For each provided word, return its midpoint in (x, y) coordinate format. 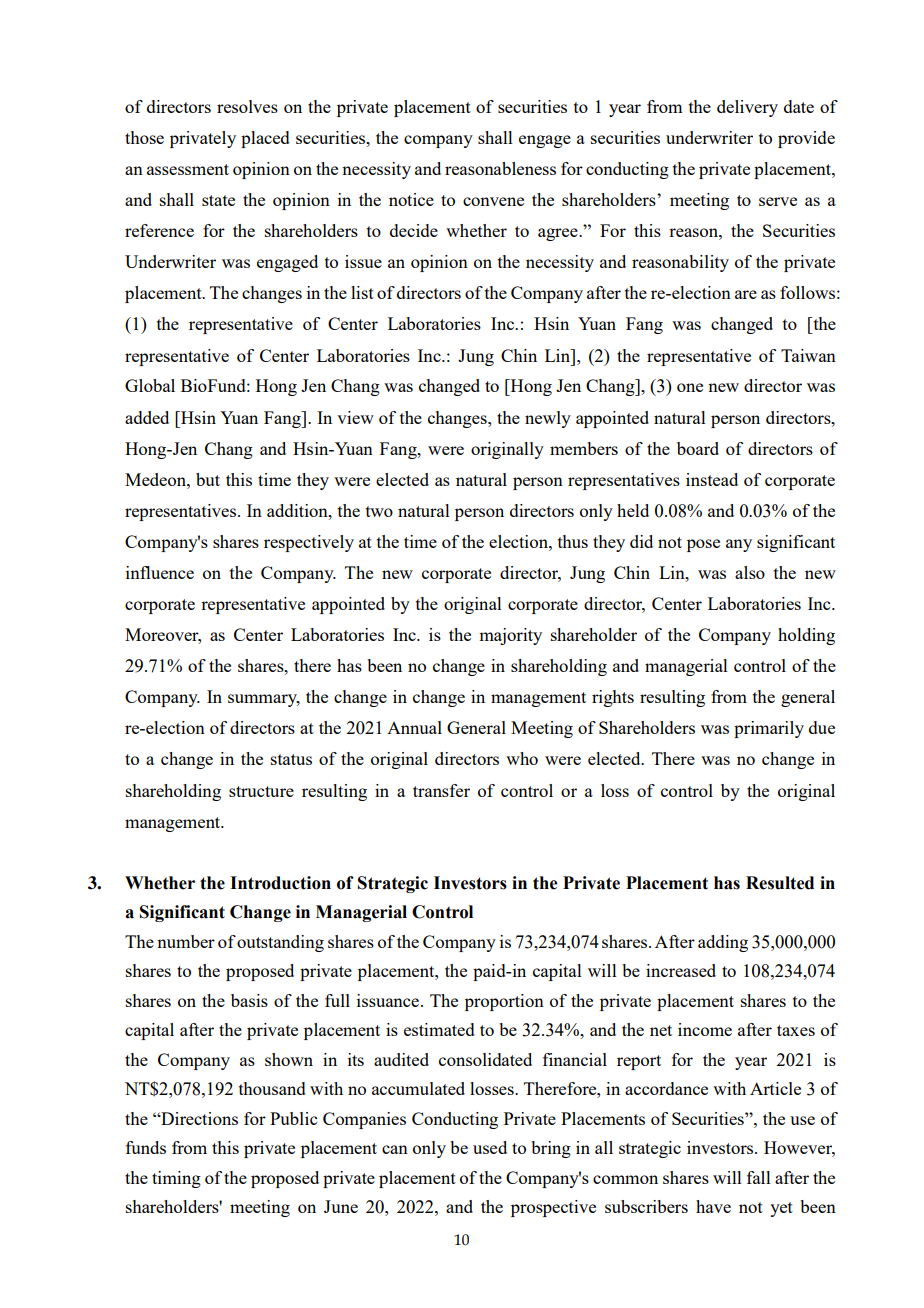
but (208, 479)
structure (261, 791)
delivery (747, 108)
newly (548, 419)
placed (265, 139)
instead (712, 479)
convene (493, 201)
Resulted (780, 883)
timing (176, 1179)
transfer (441, 790)
